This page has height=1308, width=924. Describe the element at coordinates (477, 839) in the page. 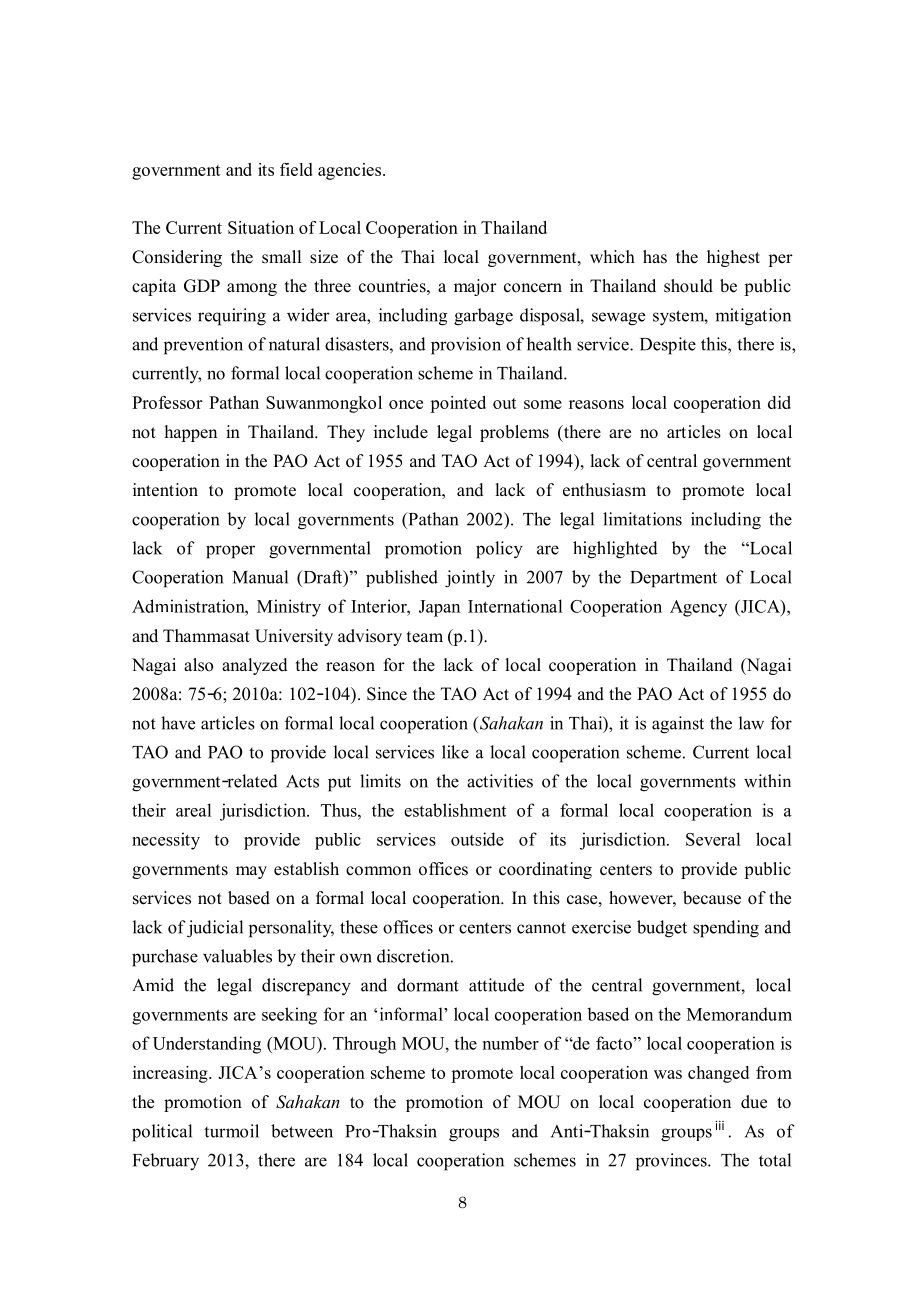

I see `outside` at that location.
